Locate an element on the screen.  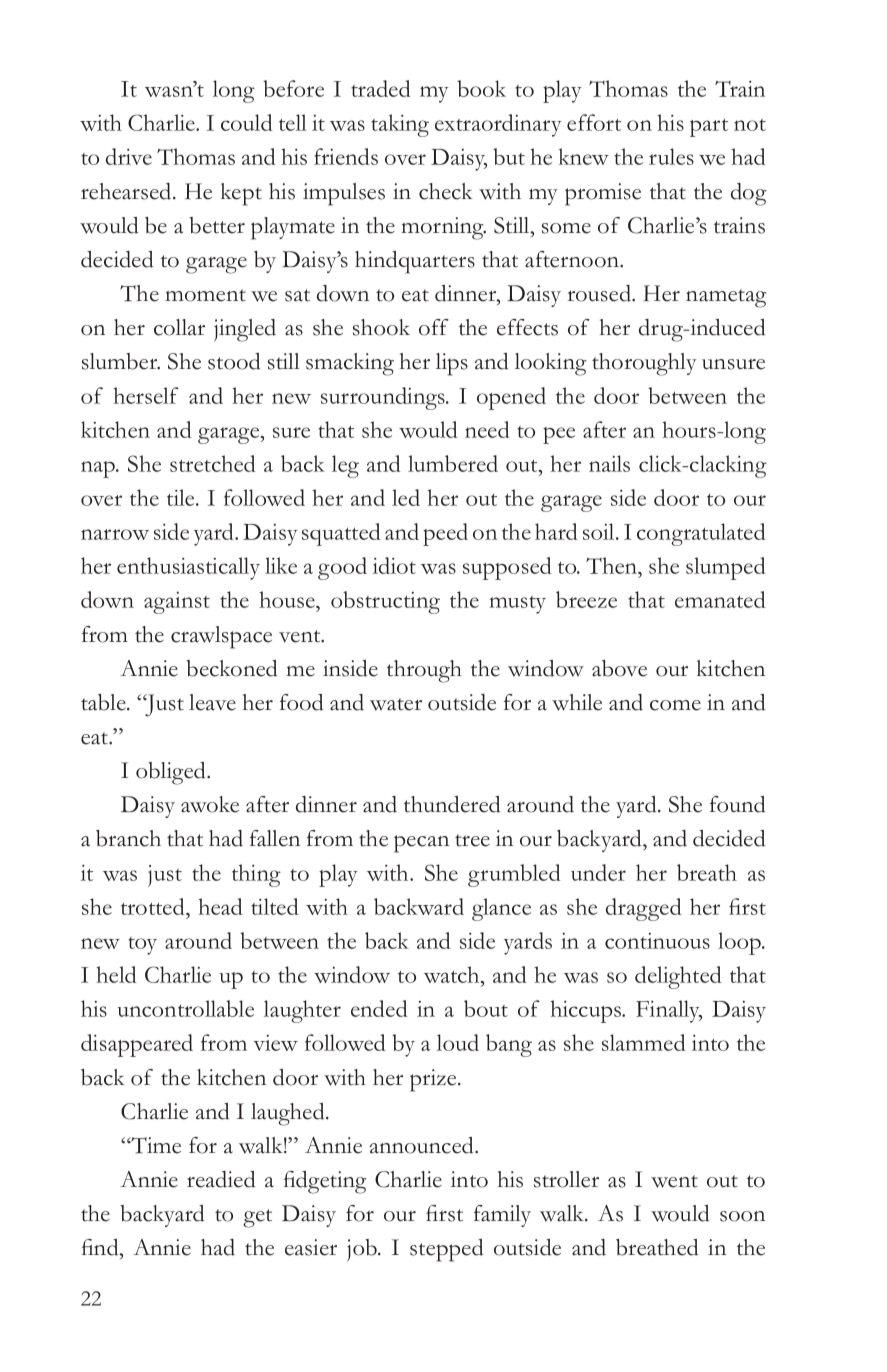
through is located at coordinates (424, 671).
